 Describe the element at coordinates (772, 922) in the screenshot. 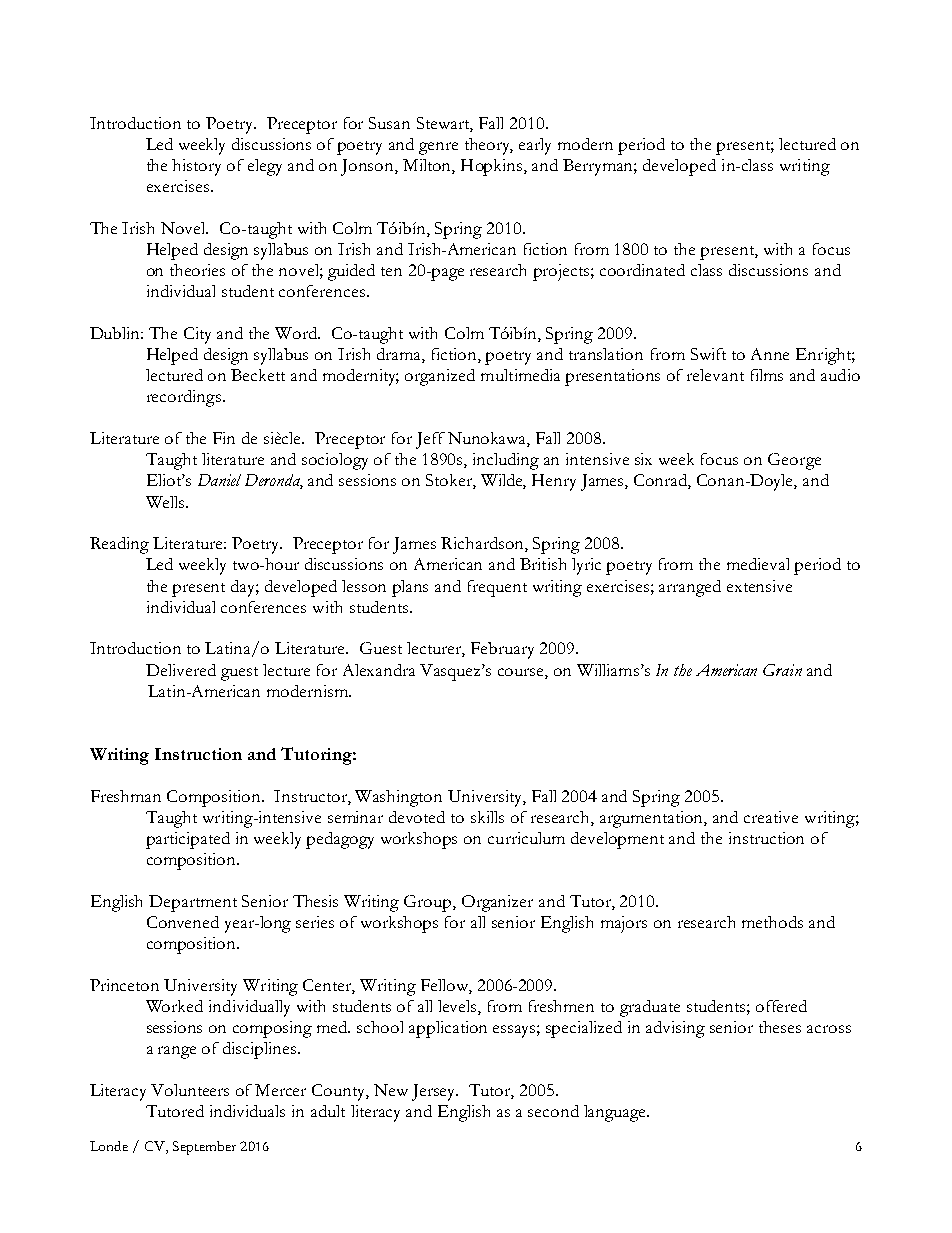

I see `methods` at that location.
